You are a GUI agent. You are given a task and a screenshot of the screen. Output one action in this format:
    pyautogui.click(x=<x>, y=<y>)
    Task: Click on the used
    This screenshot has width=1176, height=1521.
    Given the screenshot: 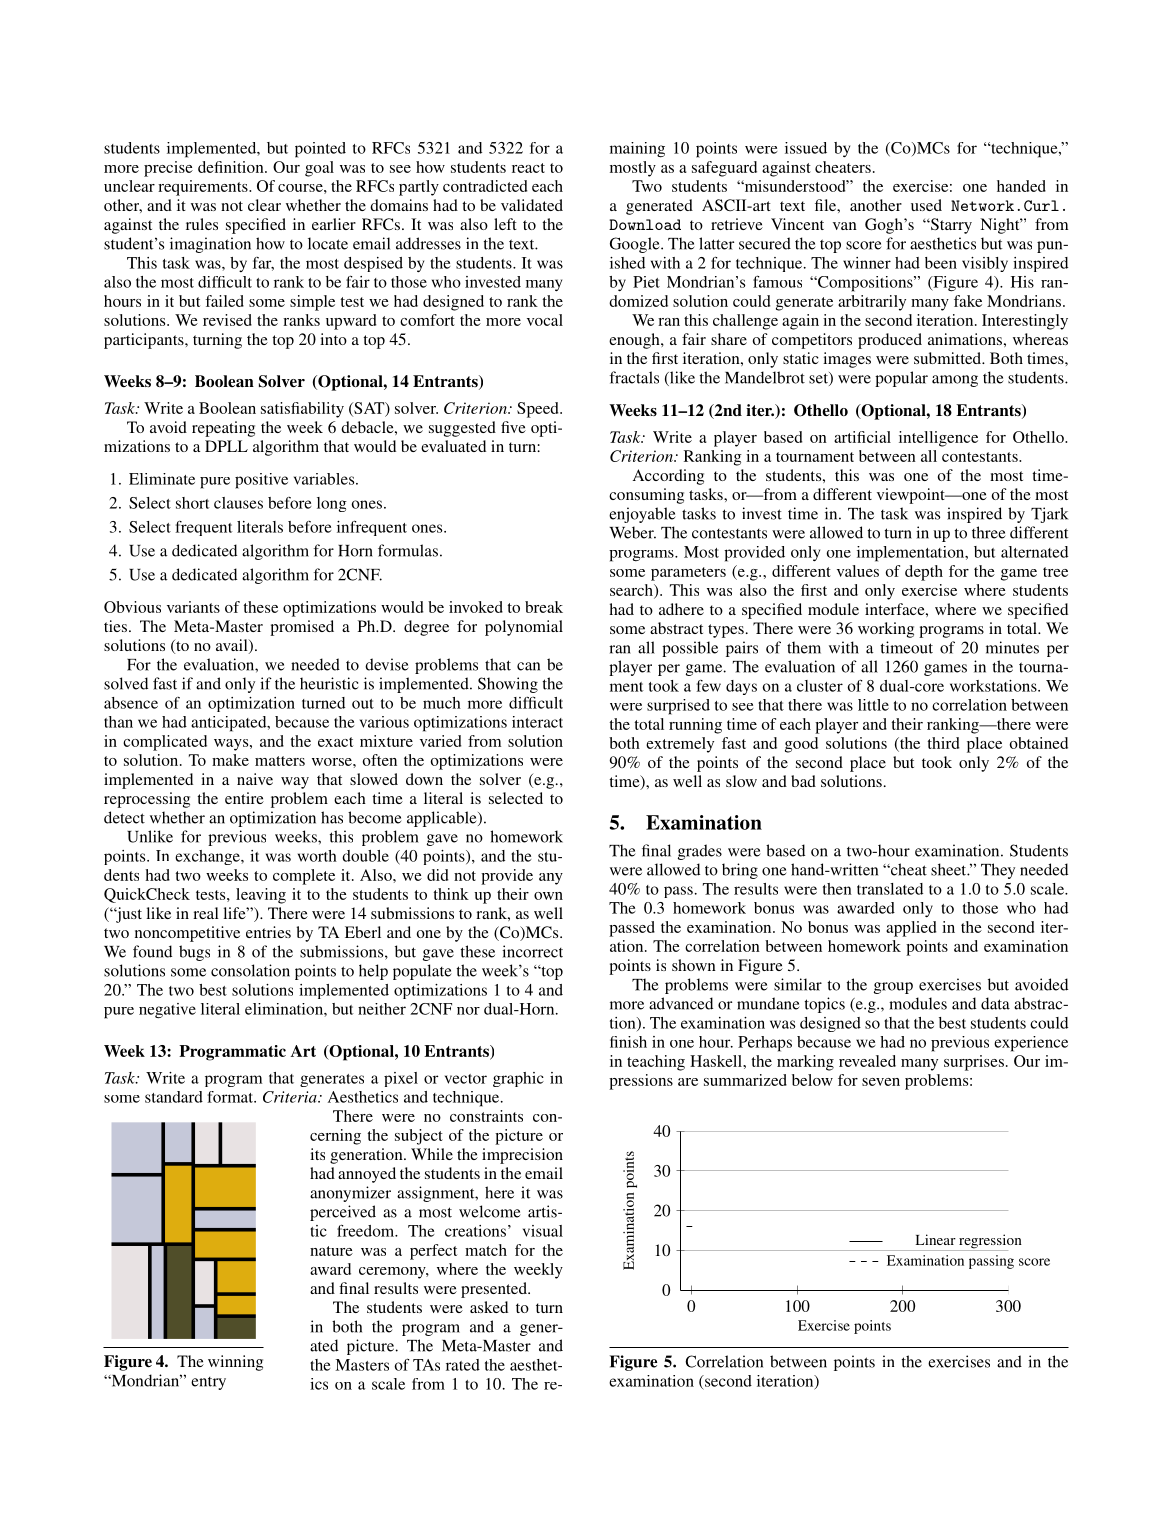 What is the action you would take?
    pyautogui.click(x=926, y=205)
